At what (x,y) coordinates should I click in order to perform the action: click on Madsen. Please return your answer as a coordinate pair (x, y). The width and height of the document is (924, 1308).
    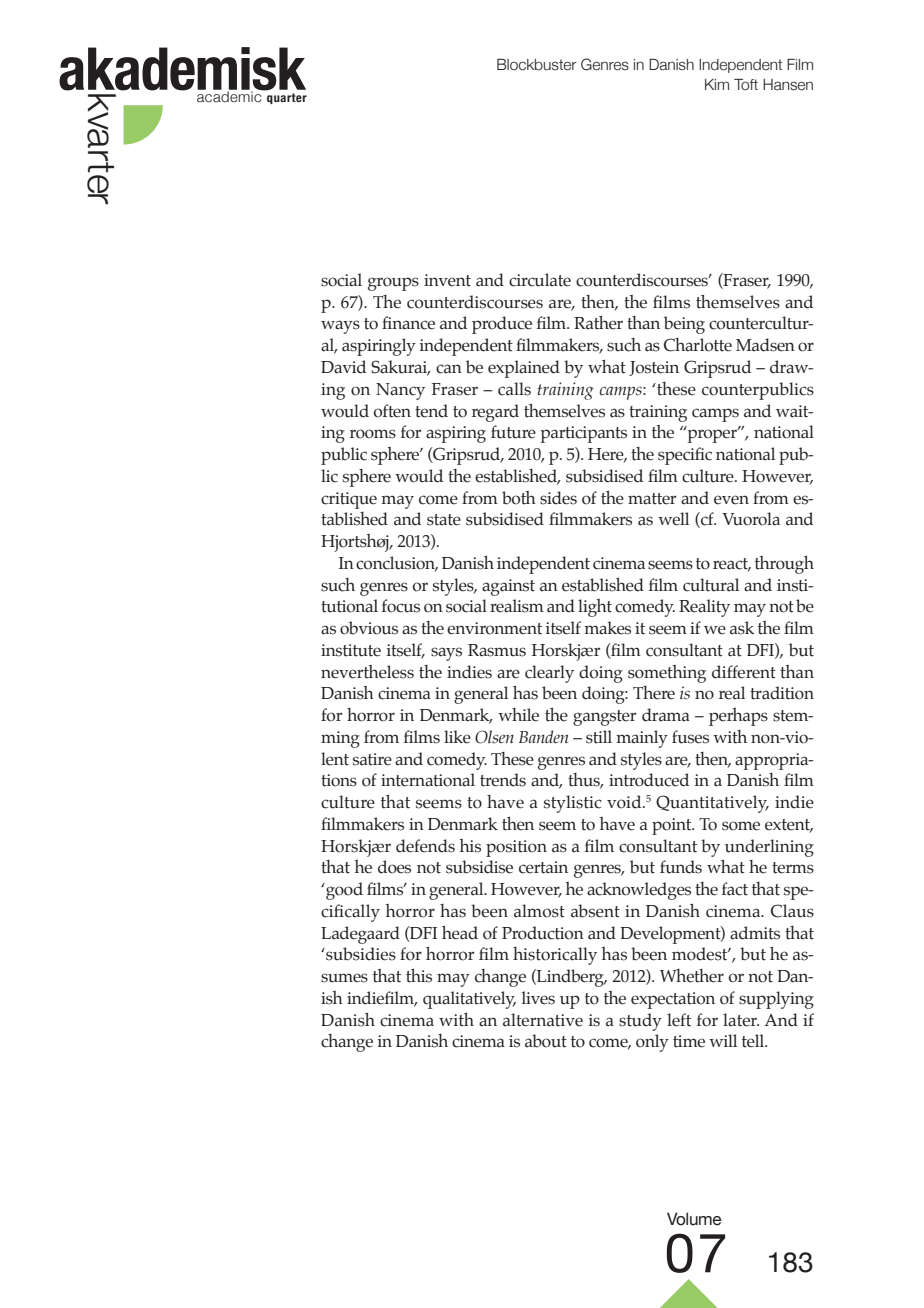
    Looking at the image, I should click on (765, 345).
